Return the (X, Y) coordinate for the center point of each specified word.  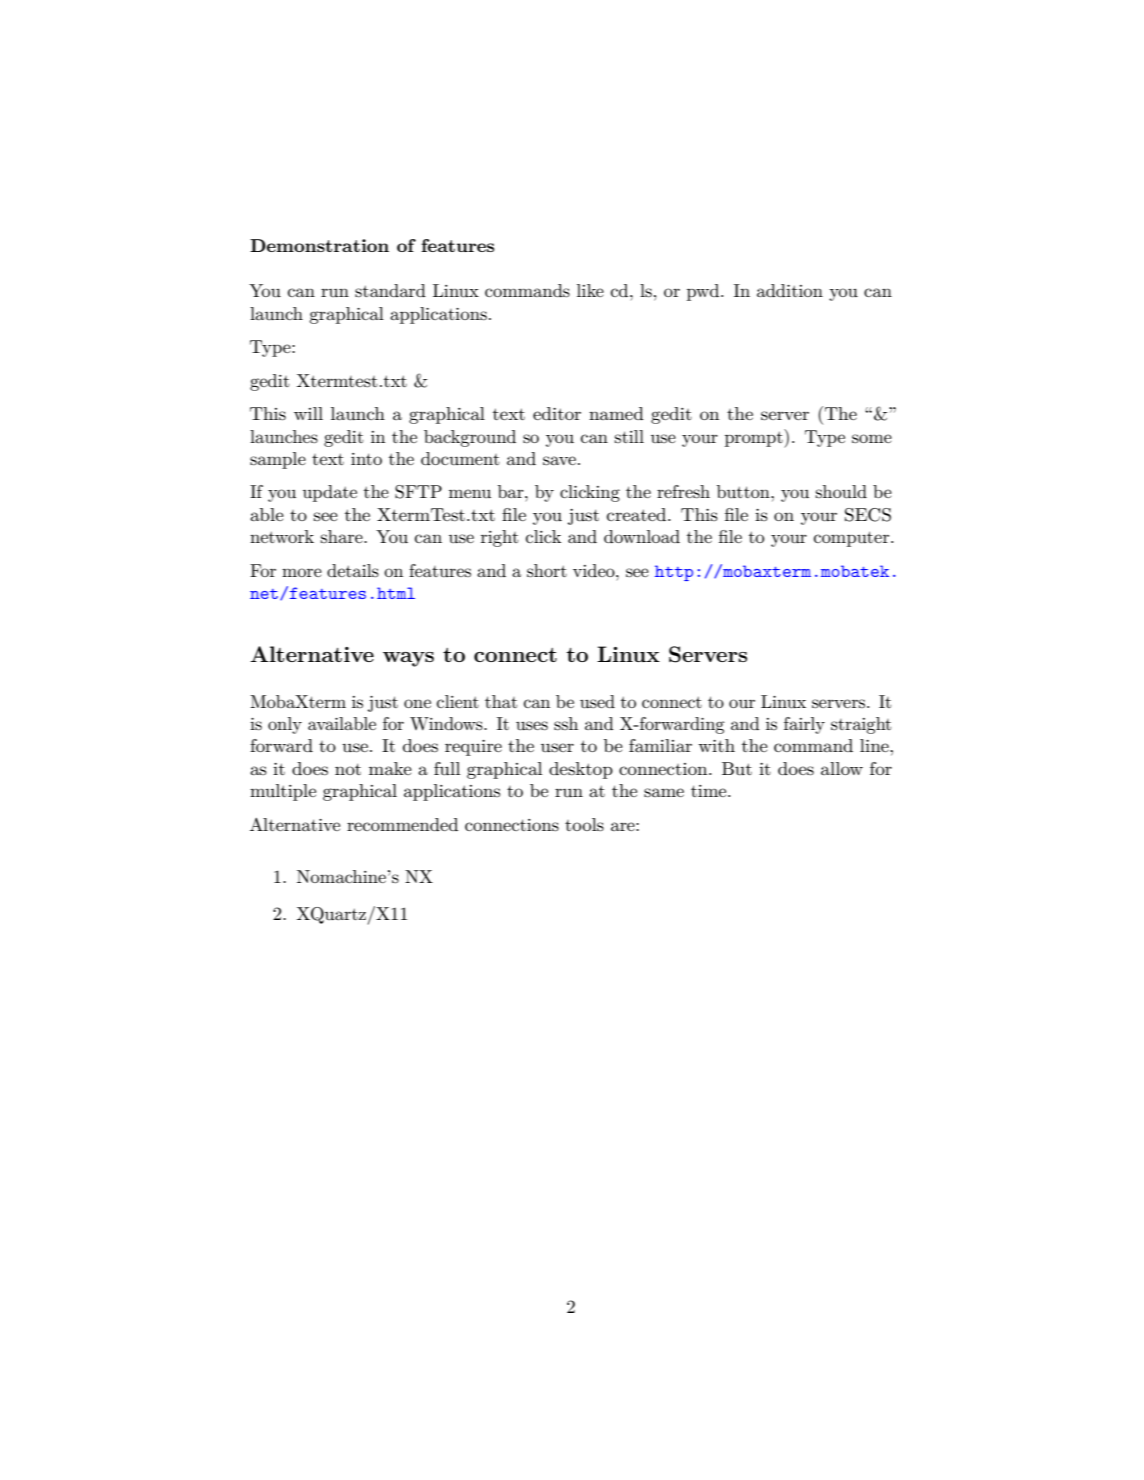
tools (584, 825)
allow (842, 768)
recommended (402, 824)
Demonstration (319, 245)
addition (790, 290)
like (590, 290)
